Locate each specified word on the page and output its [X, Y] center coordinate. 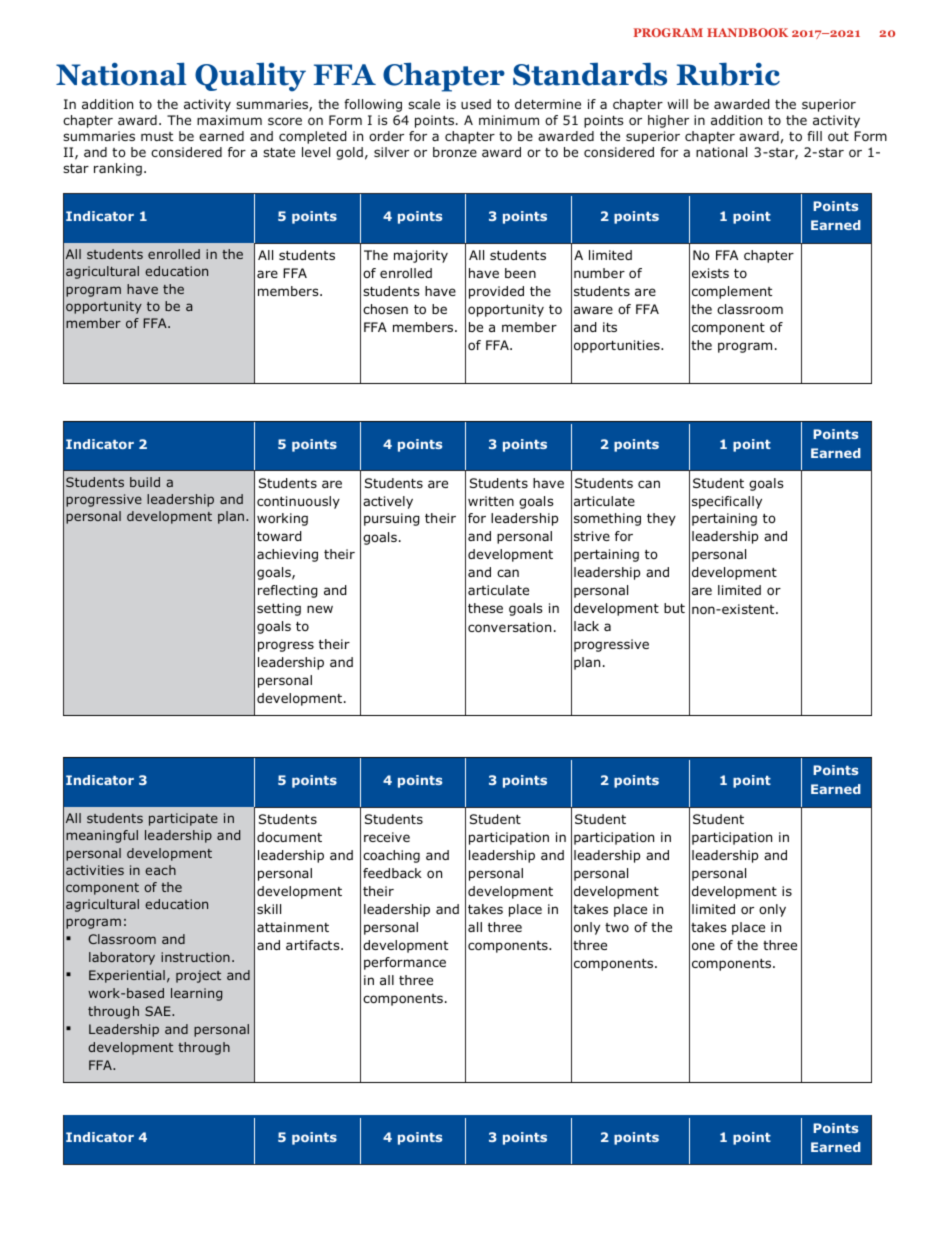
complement [732, 292]
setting [279, 609]
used [476, 104]
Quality [250, 77]
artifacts [314, 945]
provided [496, 292]
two [617, 927]
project [198, 976]
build [145, 482]
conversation [509, 627]
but [674, 608]
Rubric [728, 74]
